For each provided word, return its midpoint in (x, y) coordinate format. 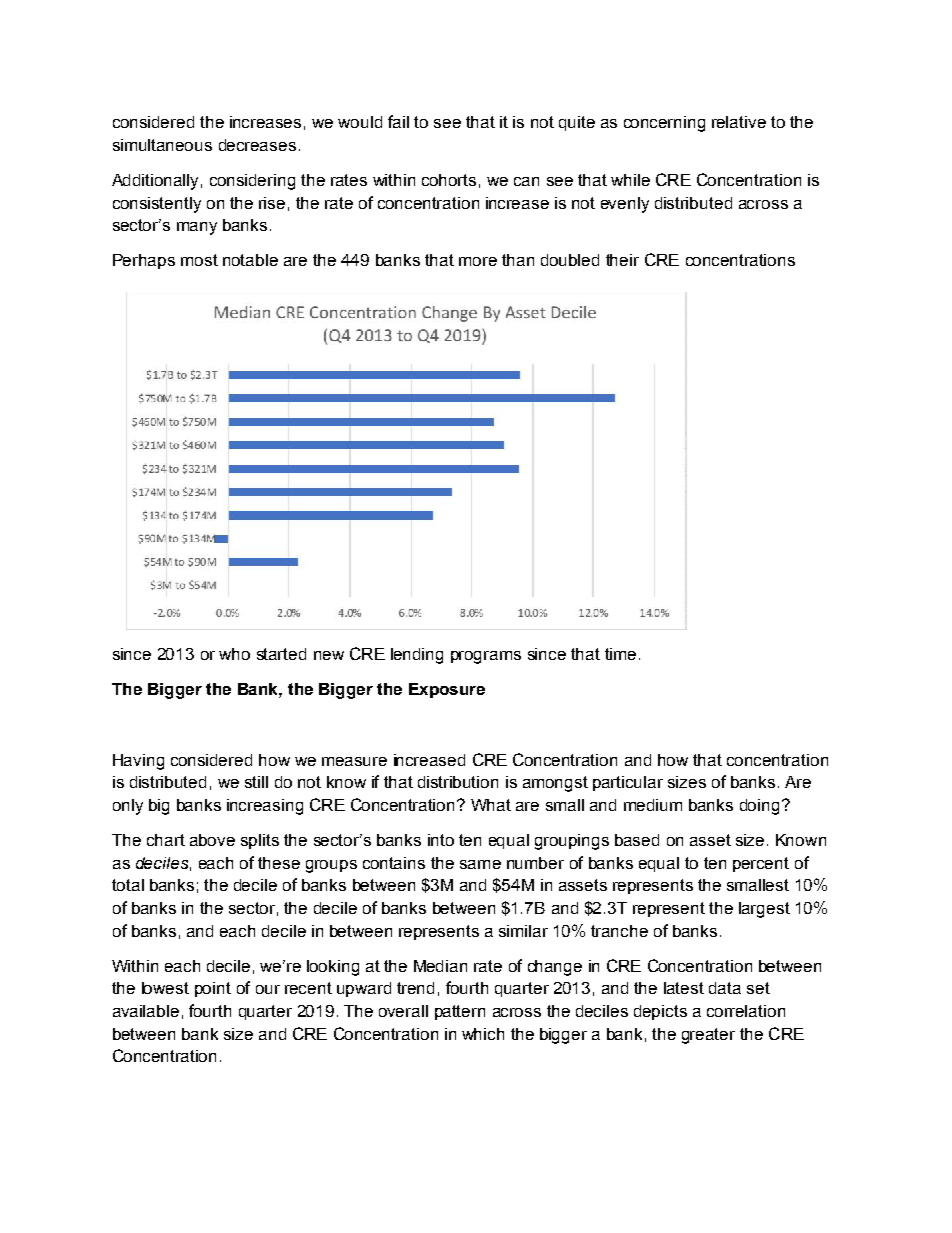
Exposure (447, 690)
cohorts (449, 180)
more (478, 261)
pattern (460, 1012)
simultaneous (162, 145)
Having (138, 762)
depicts (660, 1012)
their (622, 260)
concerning (664, 124)
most (199, 260)
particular (628, 783)
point (213, 989)
